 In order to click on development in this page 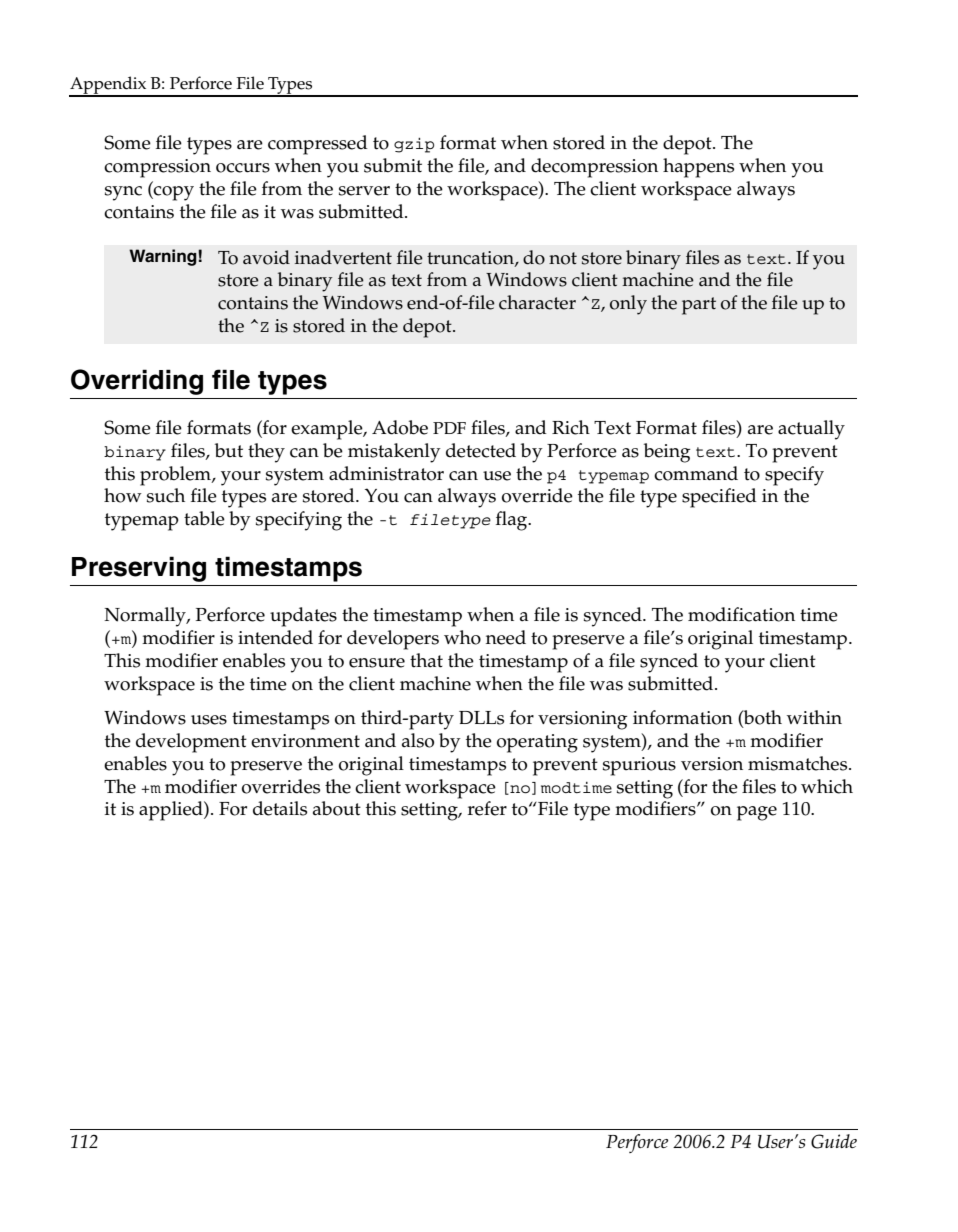, I will do `click(191, 743)`.
